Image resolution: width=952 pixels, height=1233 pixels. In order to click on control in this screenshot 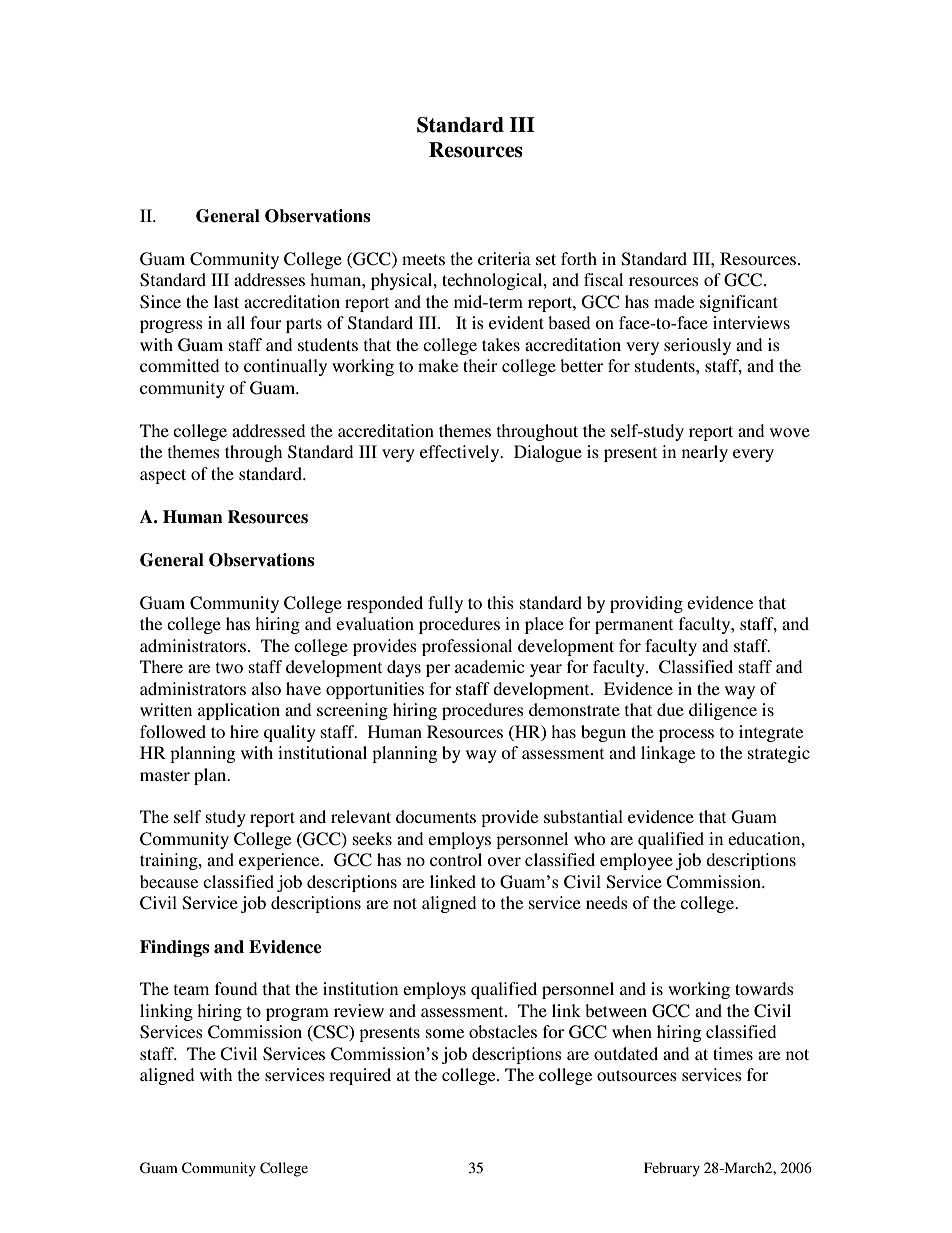, I will do `click(456, 859)`.
